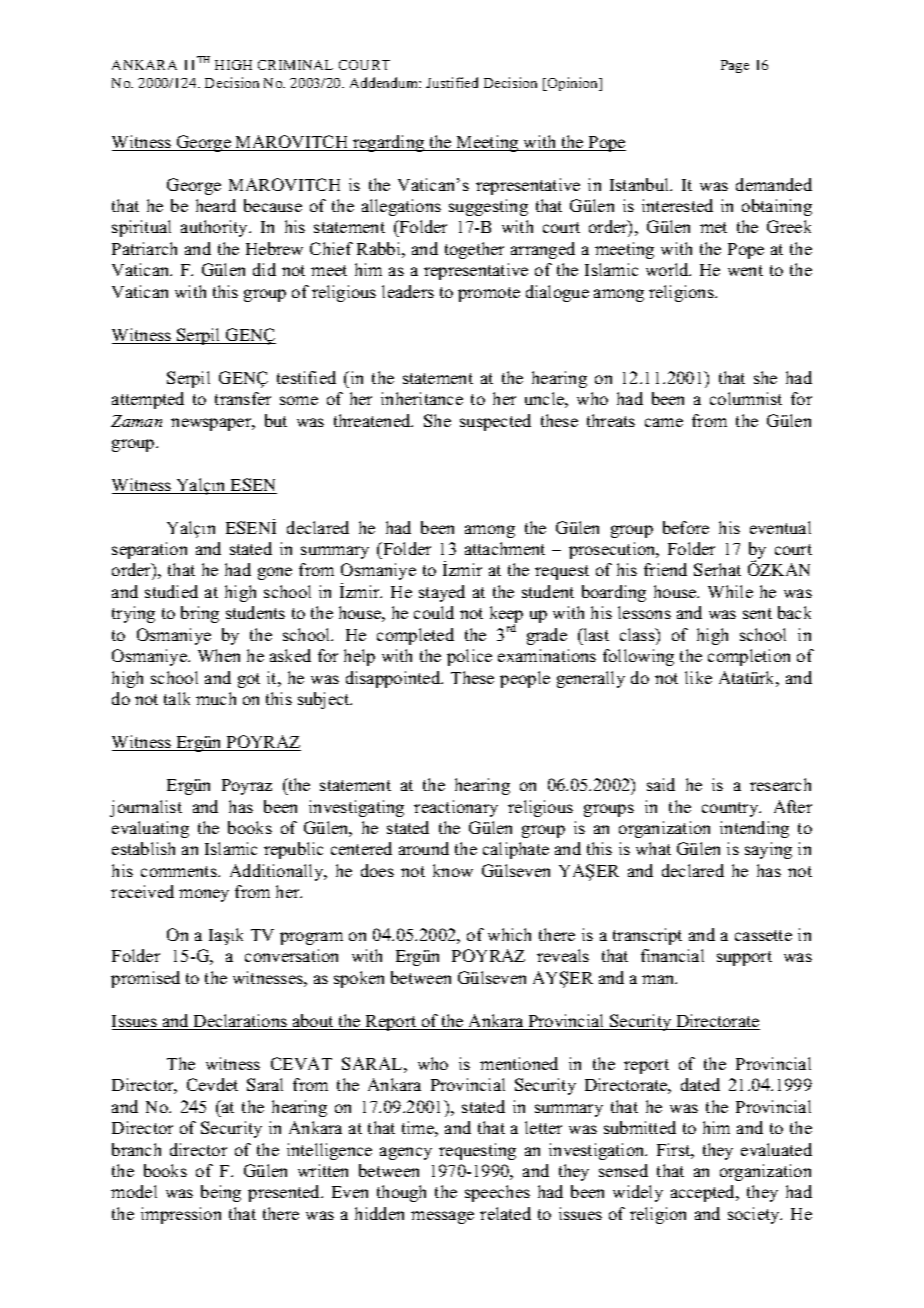 Image resolution: width=924 pixels, height=1308 pixels. What do you see at coordinates (221, 1193) in the screenshot?
I see `being` at bounding box center [221, 1193].
